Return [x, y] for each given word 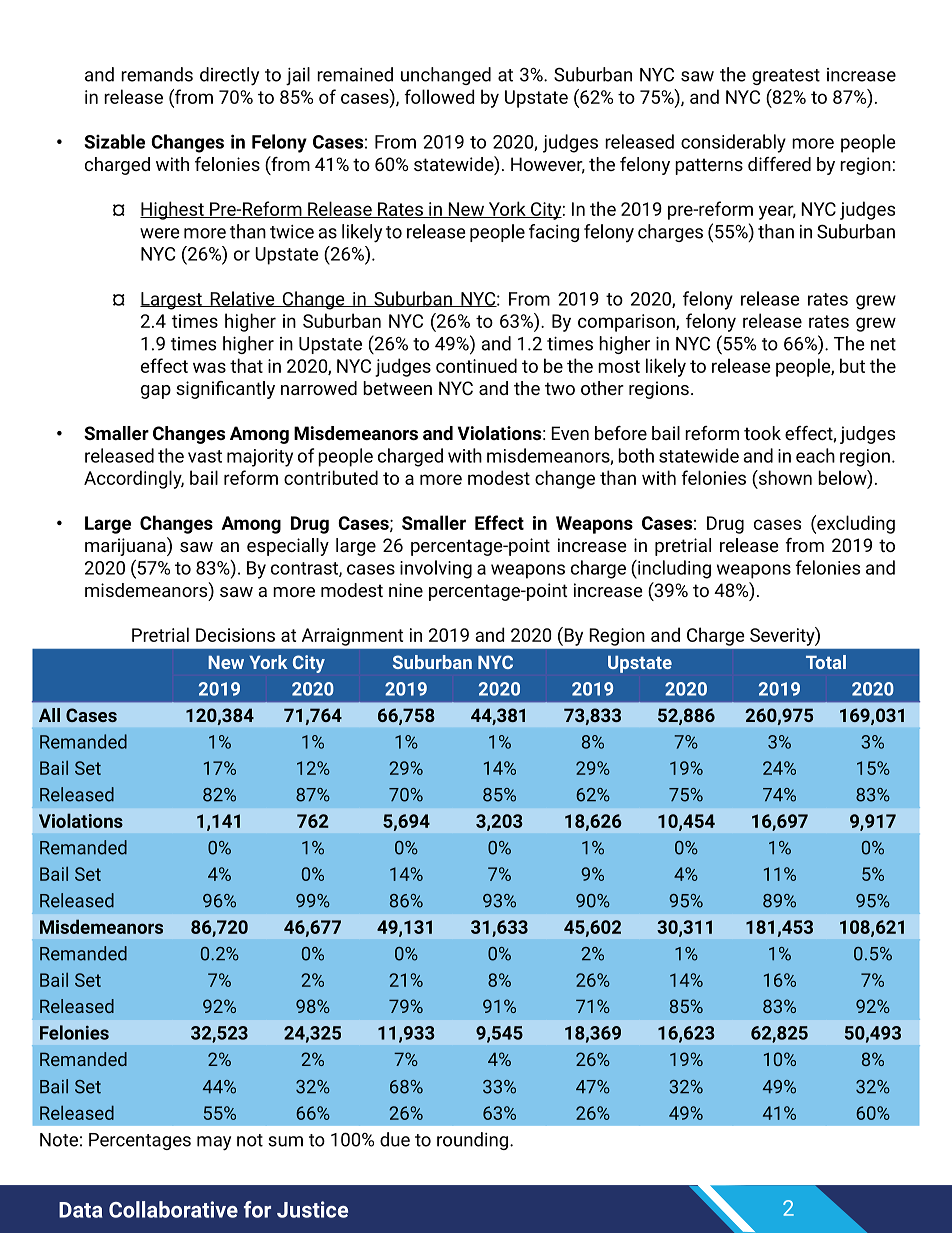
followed [439, 96]
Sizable [114, 141]
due [395, 1139]
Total [826, 662]
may [214, 1143]
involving [436, 569]
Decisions [235, 635]
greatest [786, 77]
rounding [474, 1141]
